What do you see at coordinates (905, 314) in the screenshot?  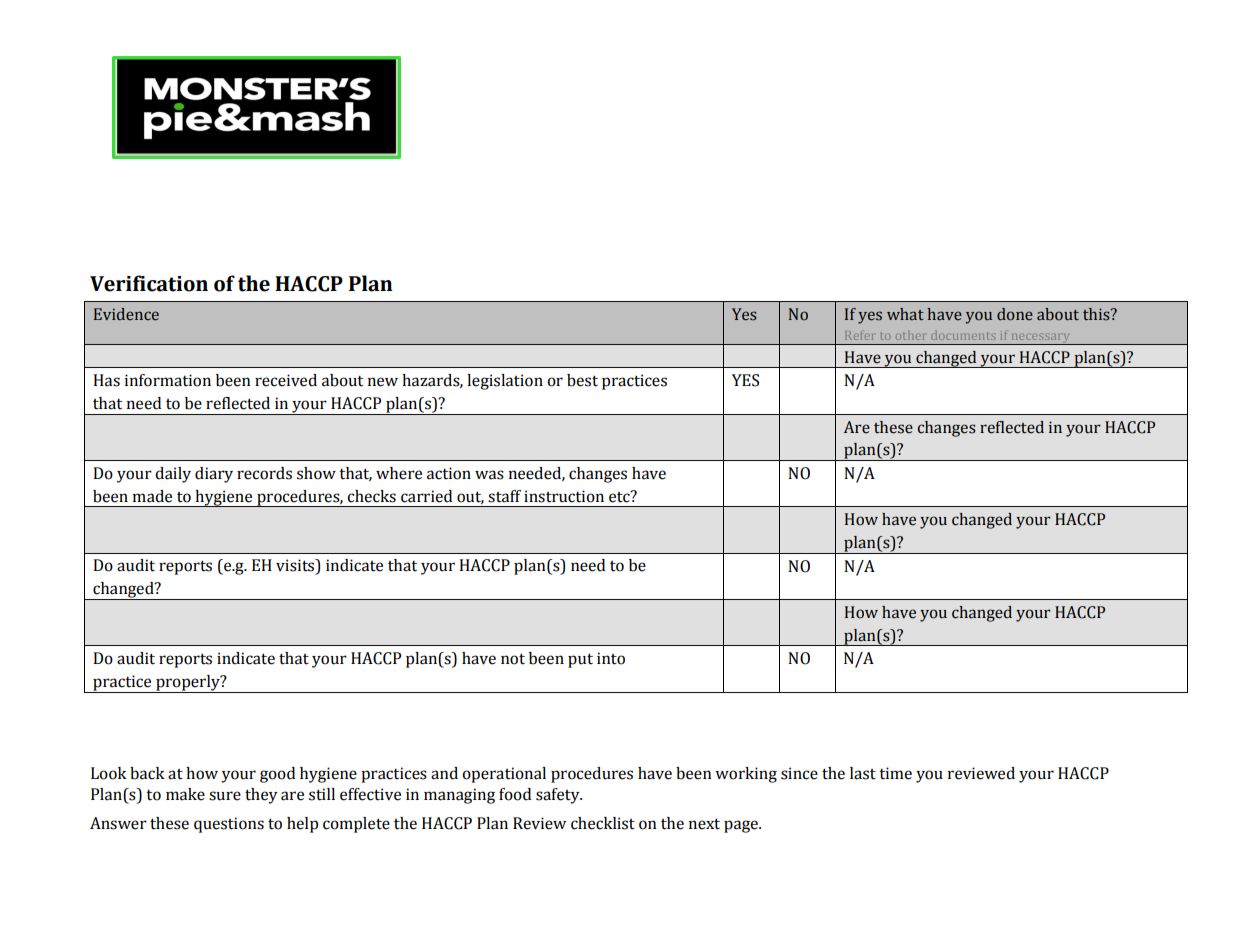 I see `what` at bounding box center [905, 314].
